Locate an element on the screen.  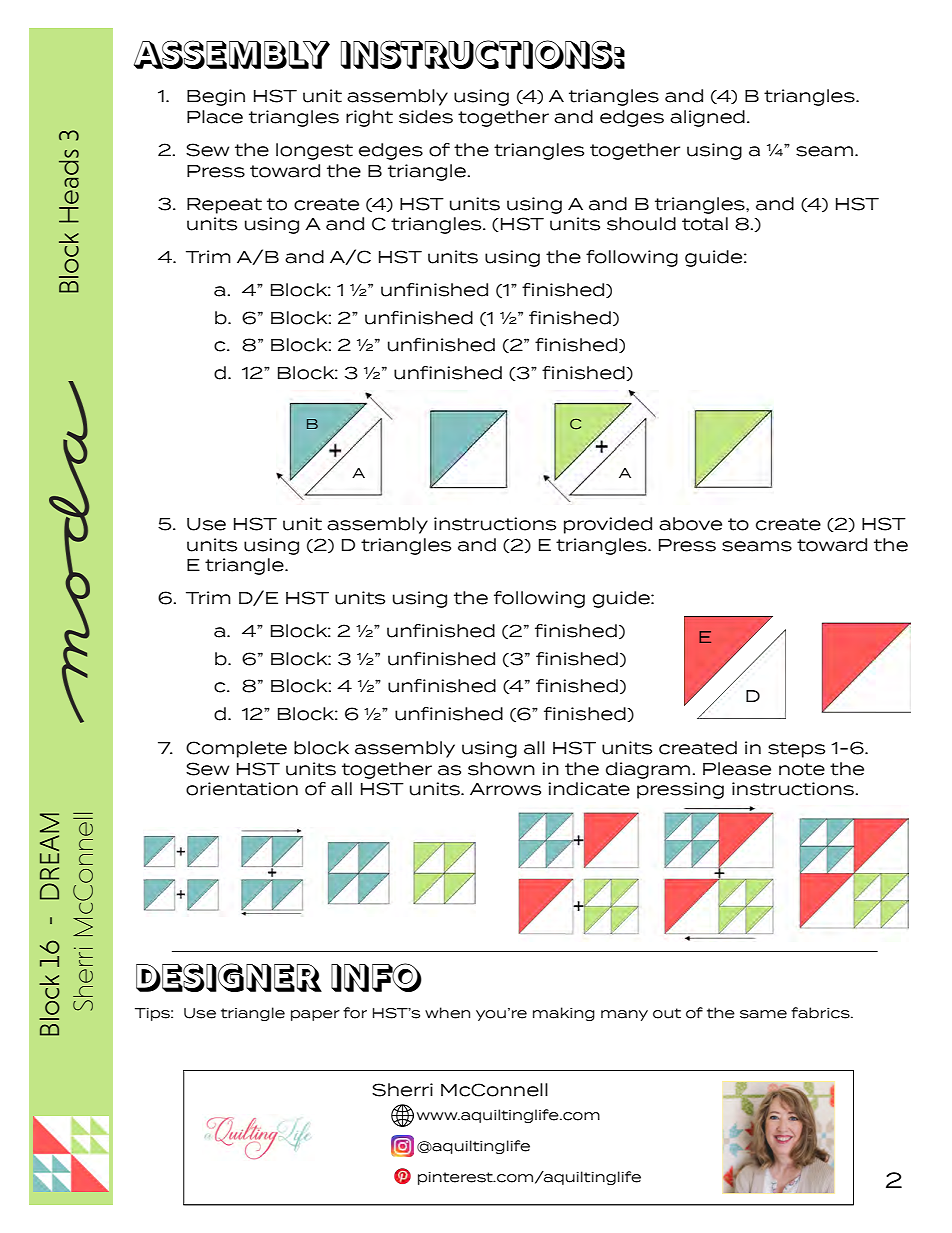
Complete is located at coordinates (236, 749).
